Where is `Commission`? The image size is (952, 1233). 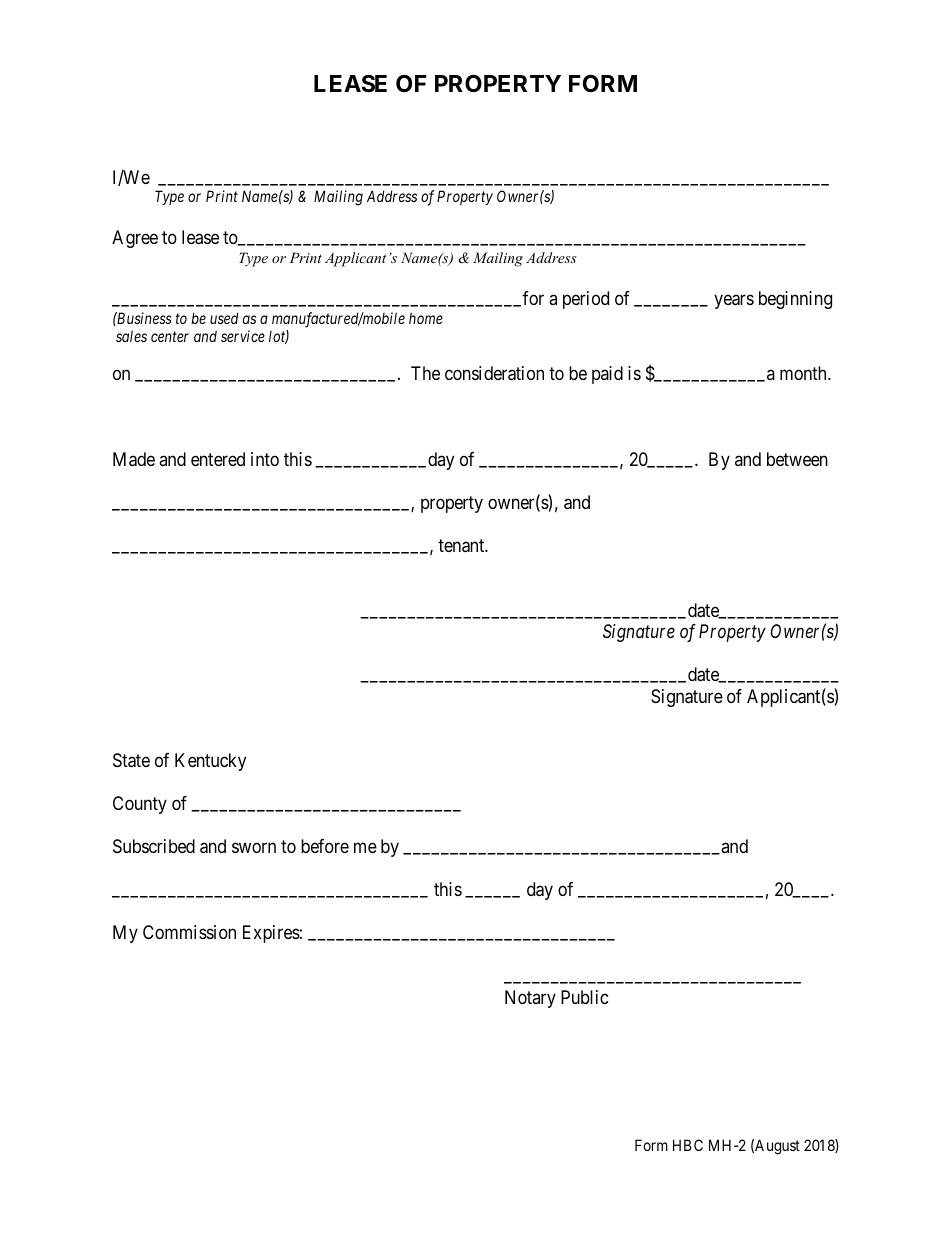
Commission is located at coordinates (189, 932).
